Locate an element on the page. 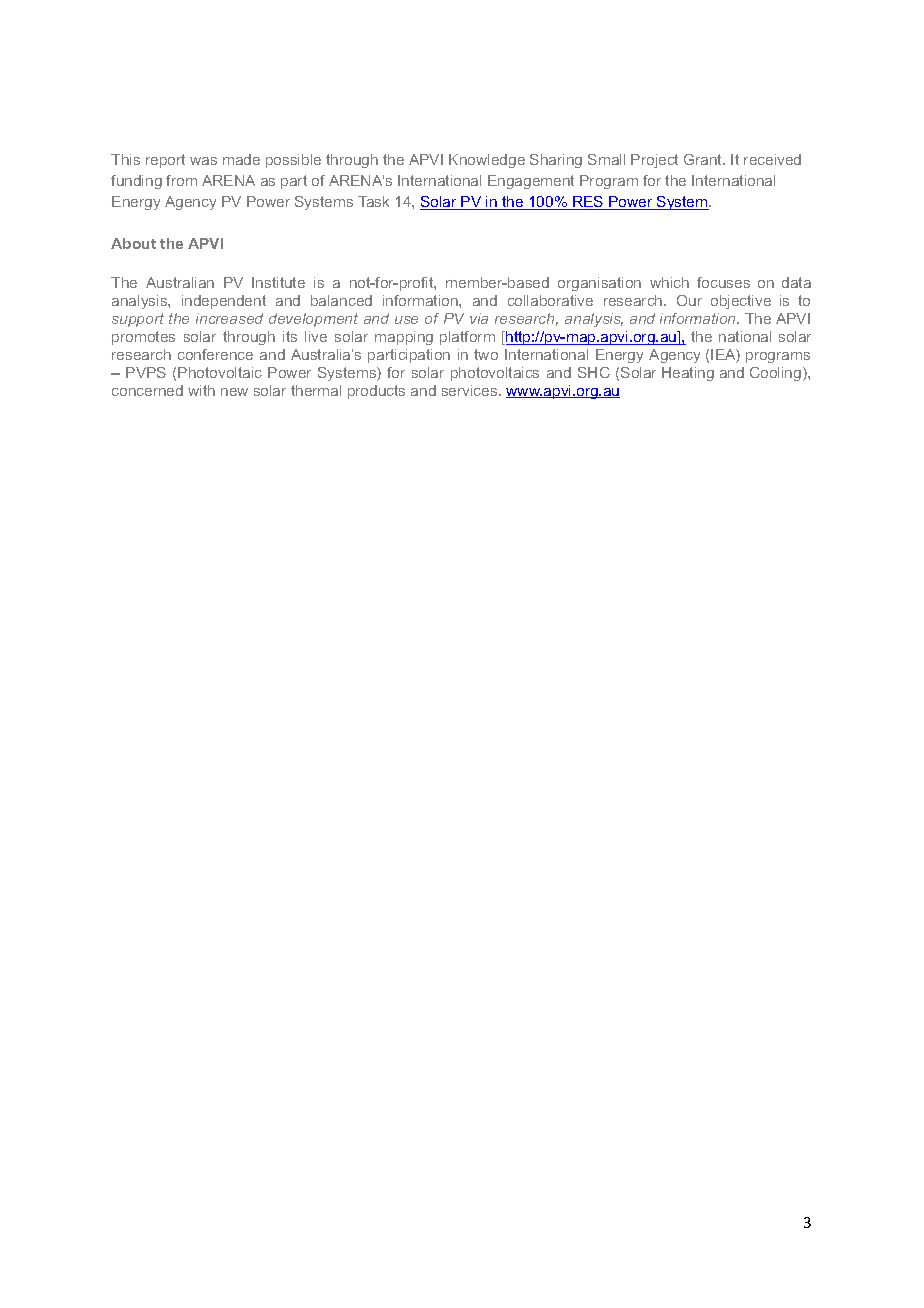 The width and height of the page is (924, 1308). objective is located at coordinates (741, 302).
